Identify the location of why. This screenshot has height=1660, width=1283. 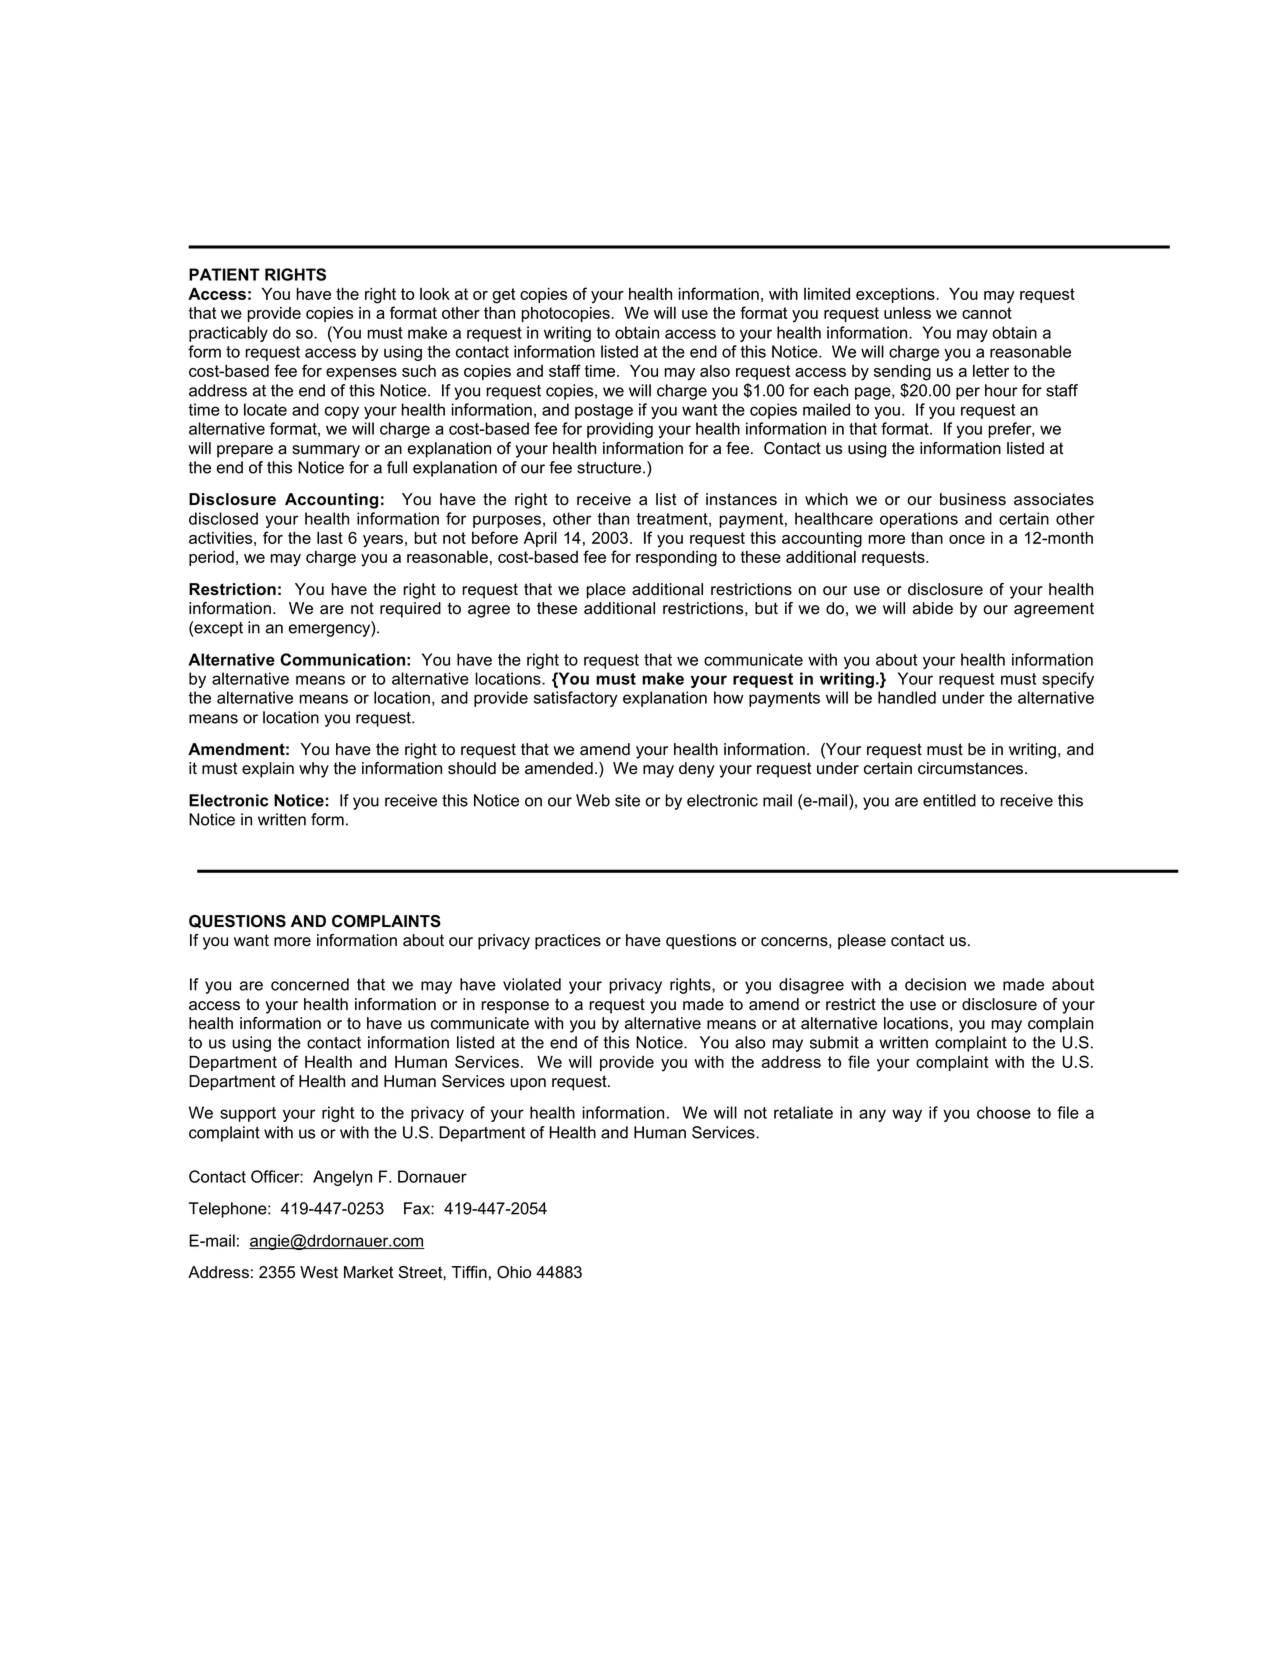
(314, 770).
